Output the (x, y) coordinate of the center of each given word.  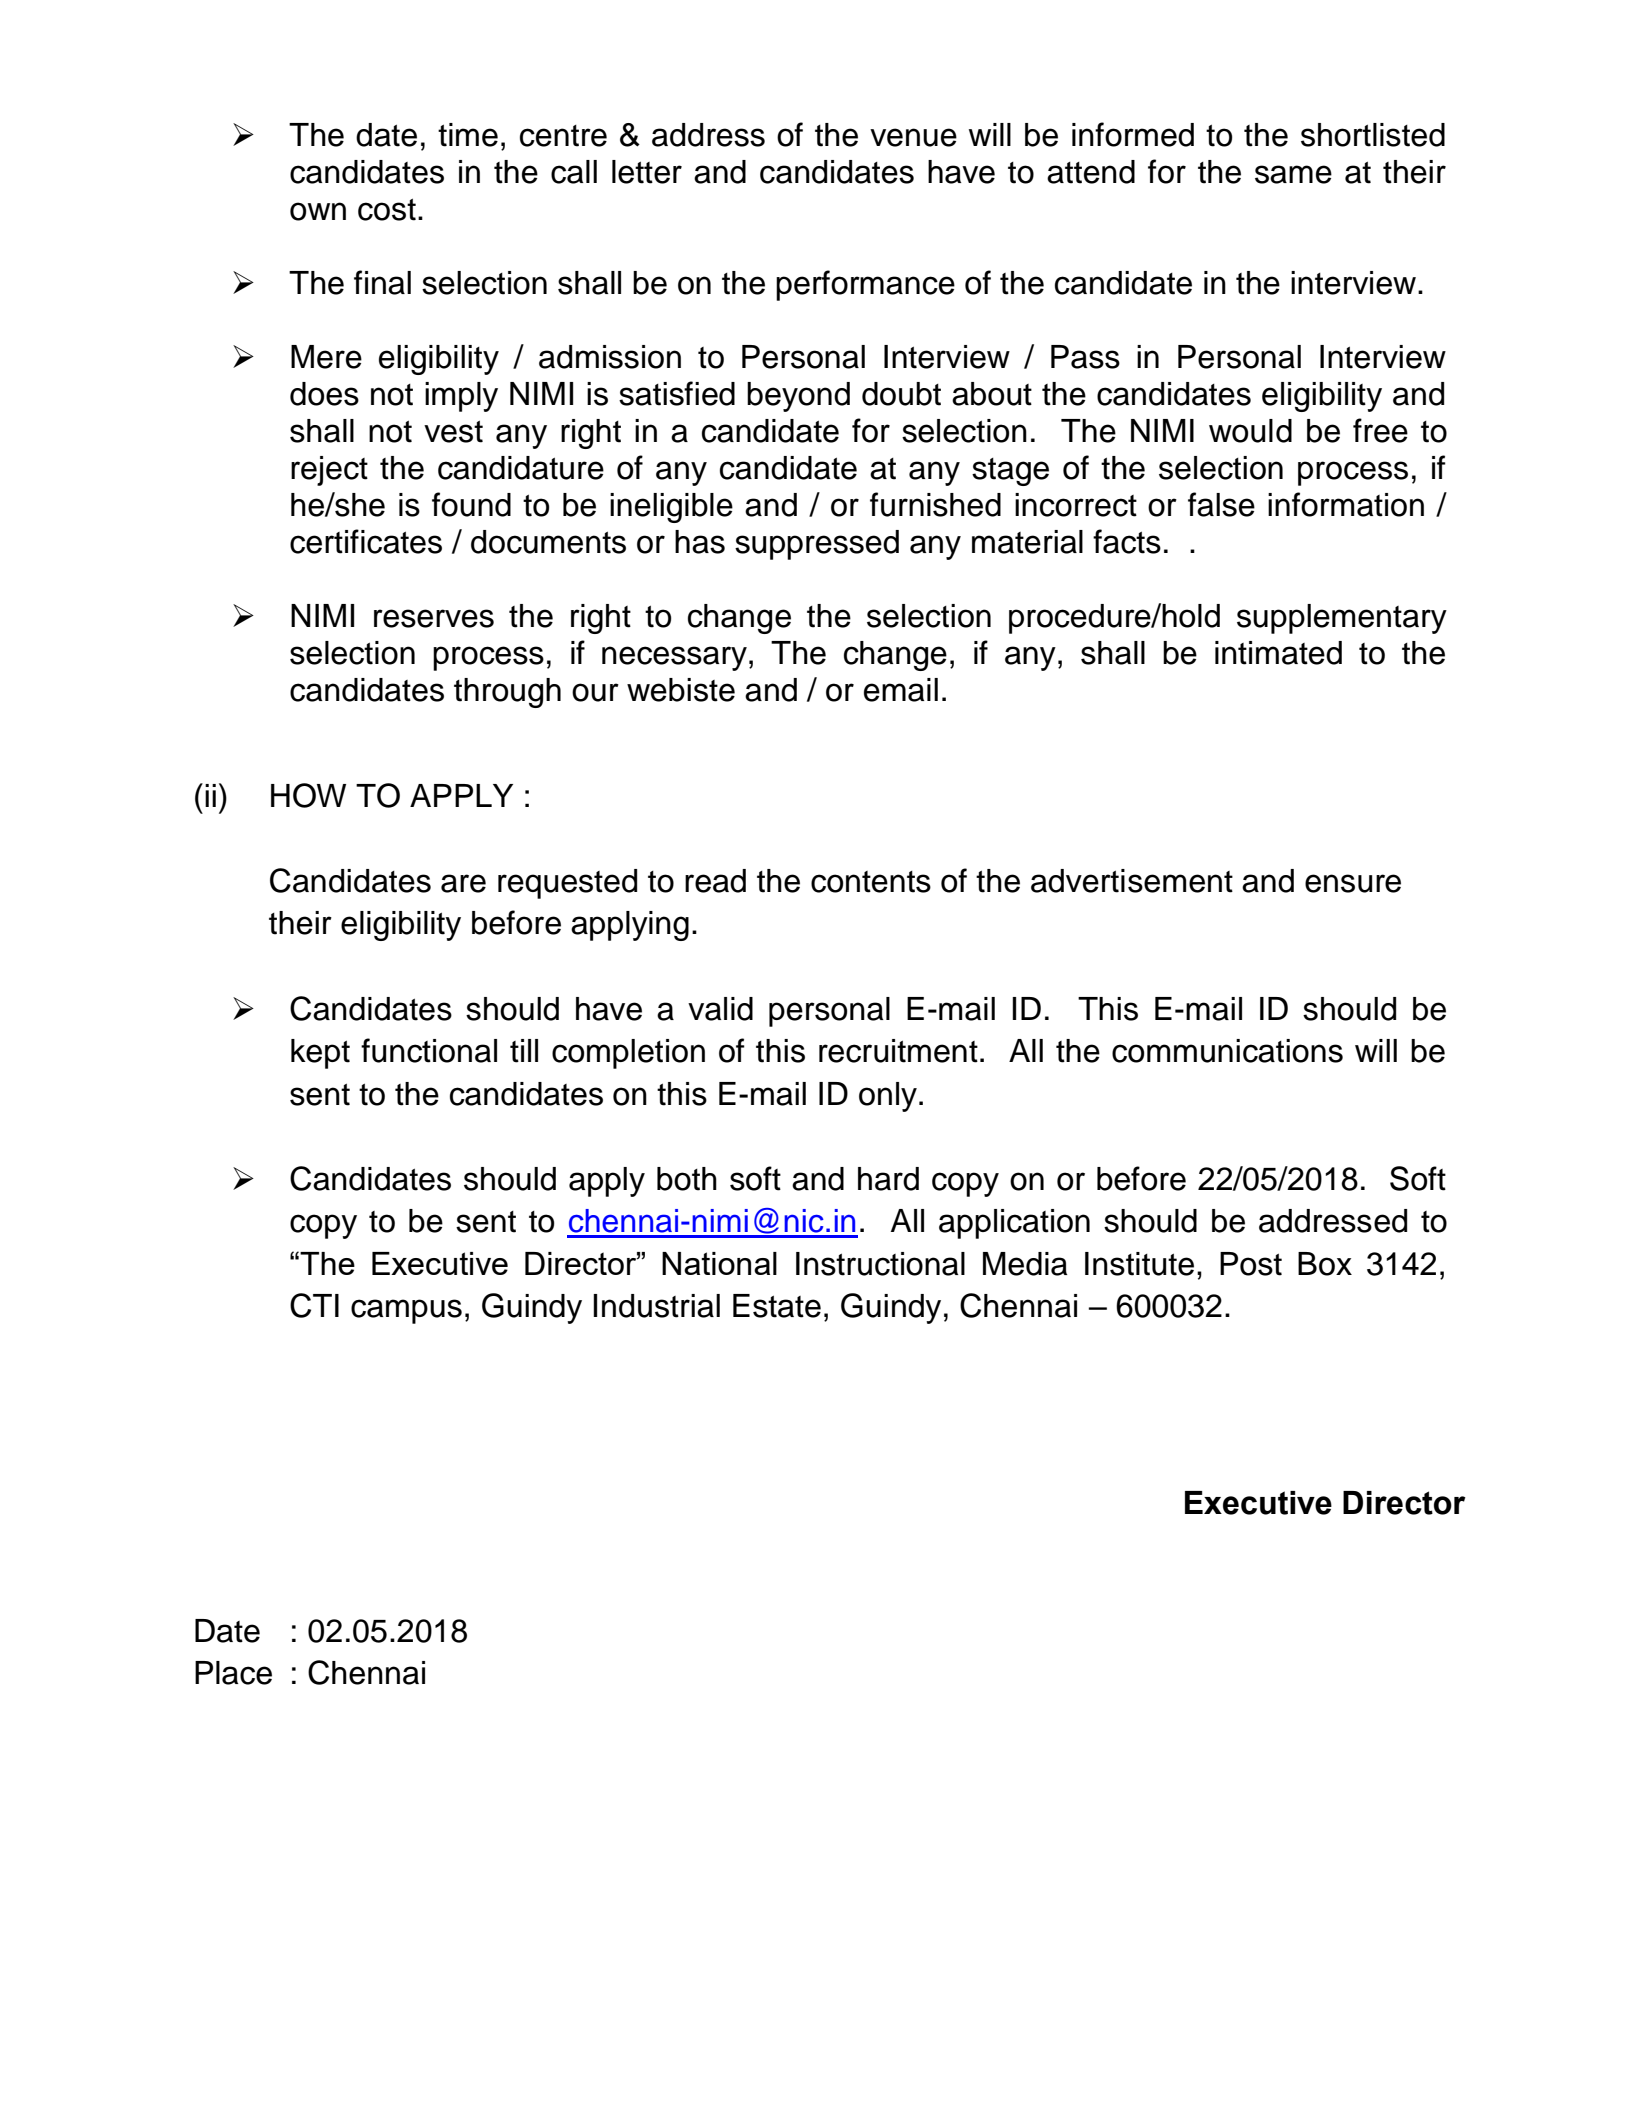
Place (233, 1673)
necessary (674, 658)
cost (387, 209)
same (1293, 174)
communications (1227, 1051)
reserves (434, 618)
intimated (1278, 653)
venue (913, 137)
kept (320, 1054)
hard (888, 1179)
